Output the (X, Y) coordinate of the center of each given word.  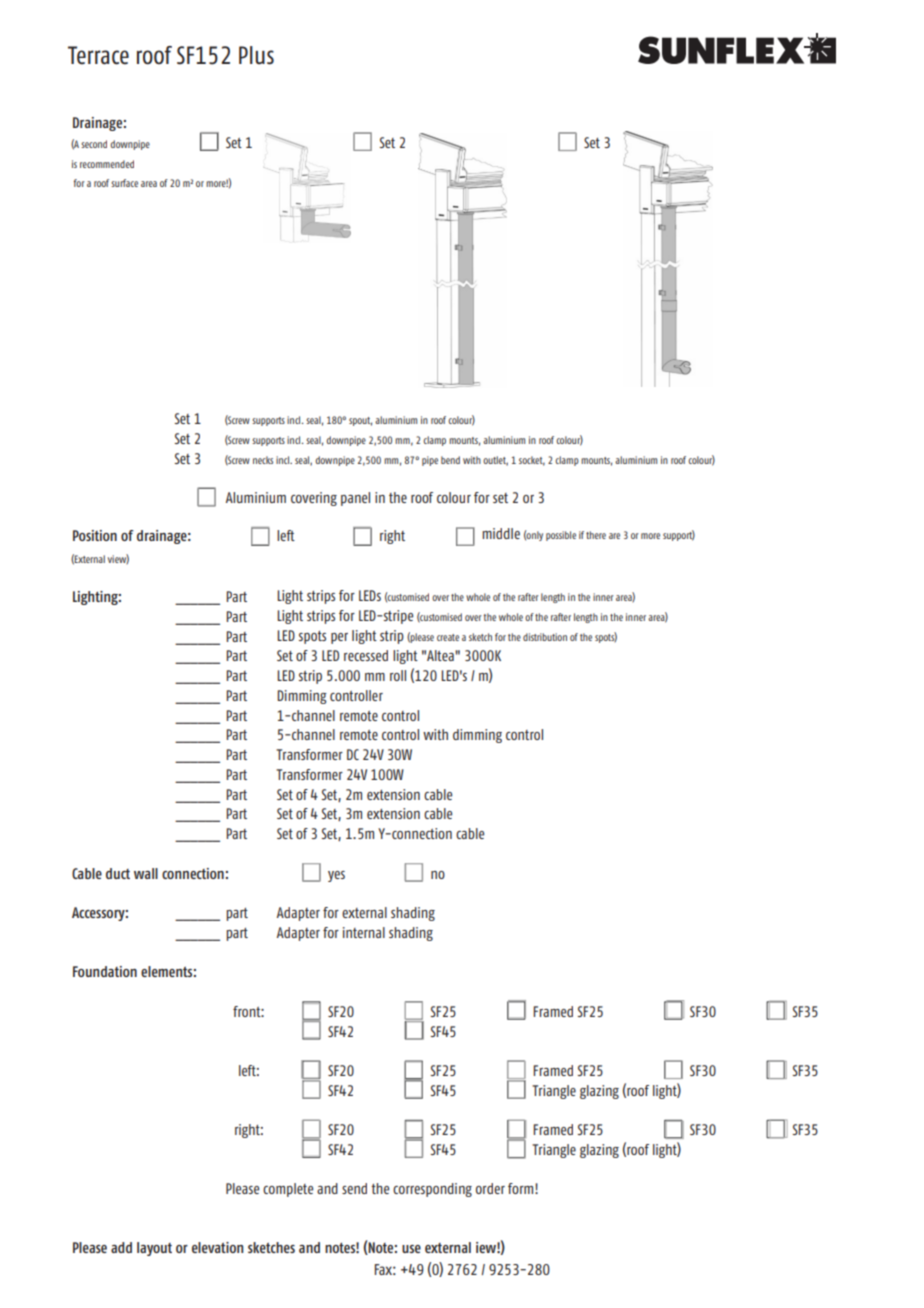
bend (450, 460)
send (354, 1188)
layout (154, 1249)
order (490, 1188)
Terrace (98, 55)
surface (124, 183)
